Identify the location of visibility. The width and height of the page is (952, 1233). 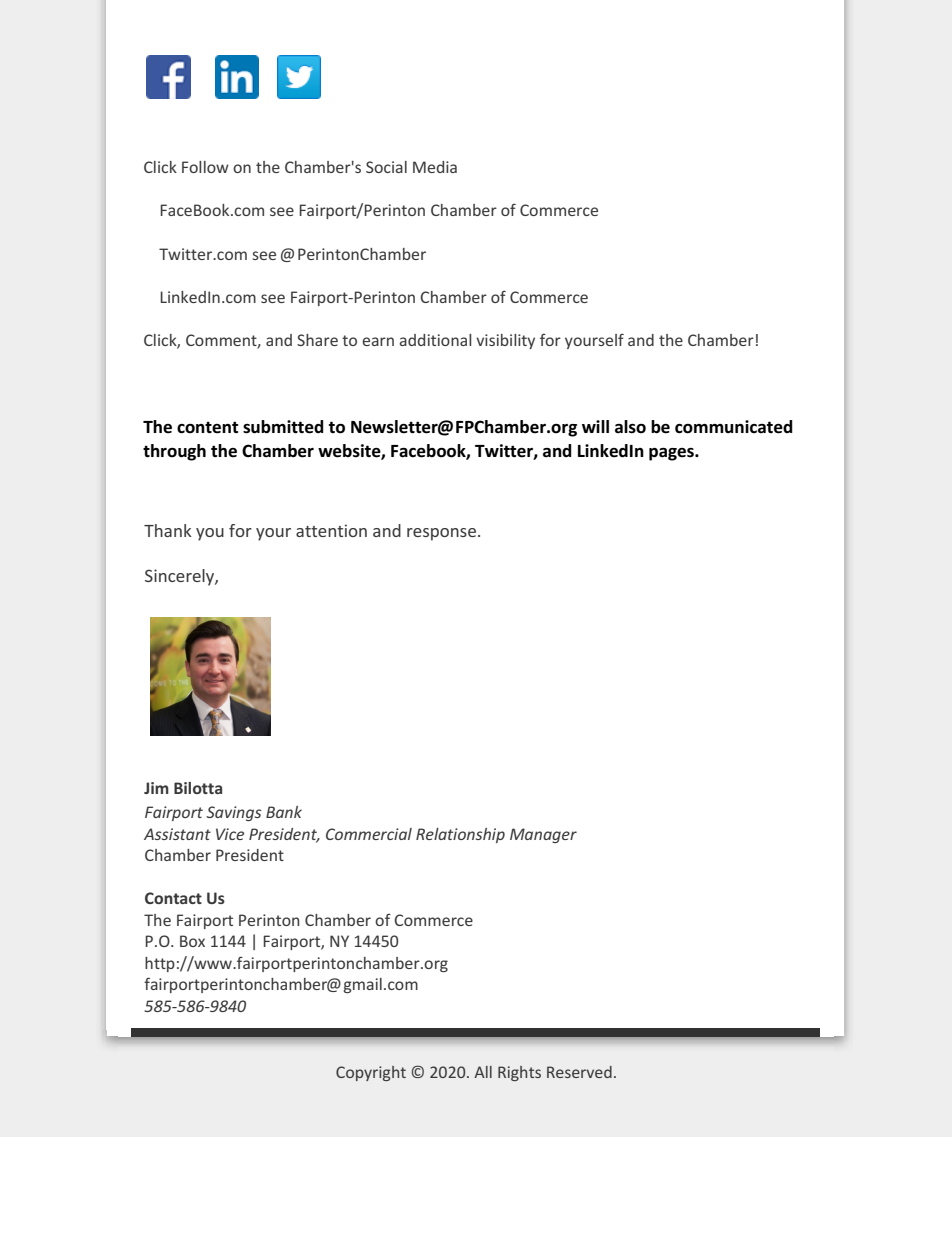
(505, 341).
